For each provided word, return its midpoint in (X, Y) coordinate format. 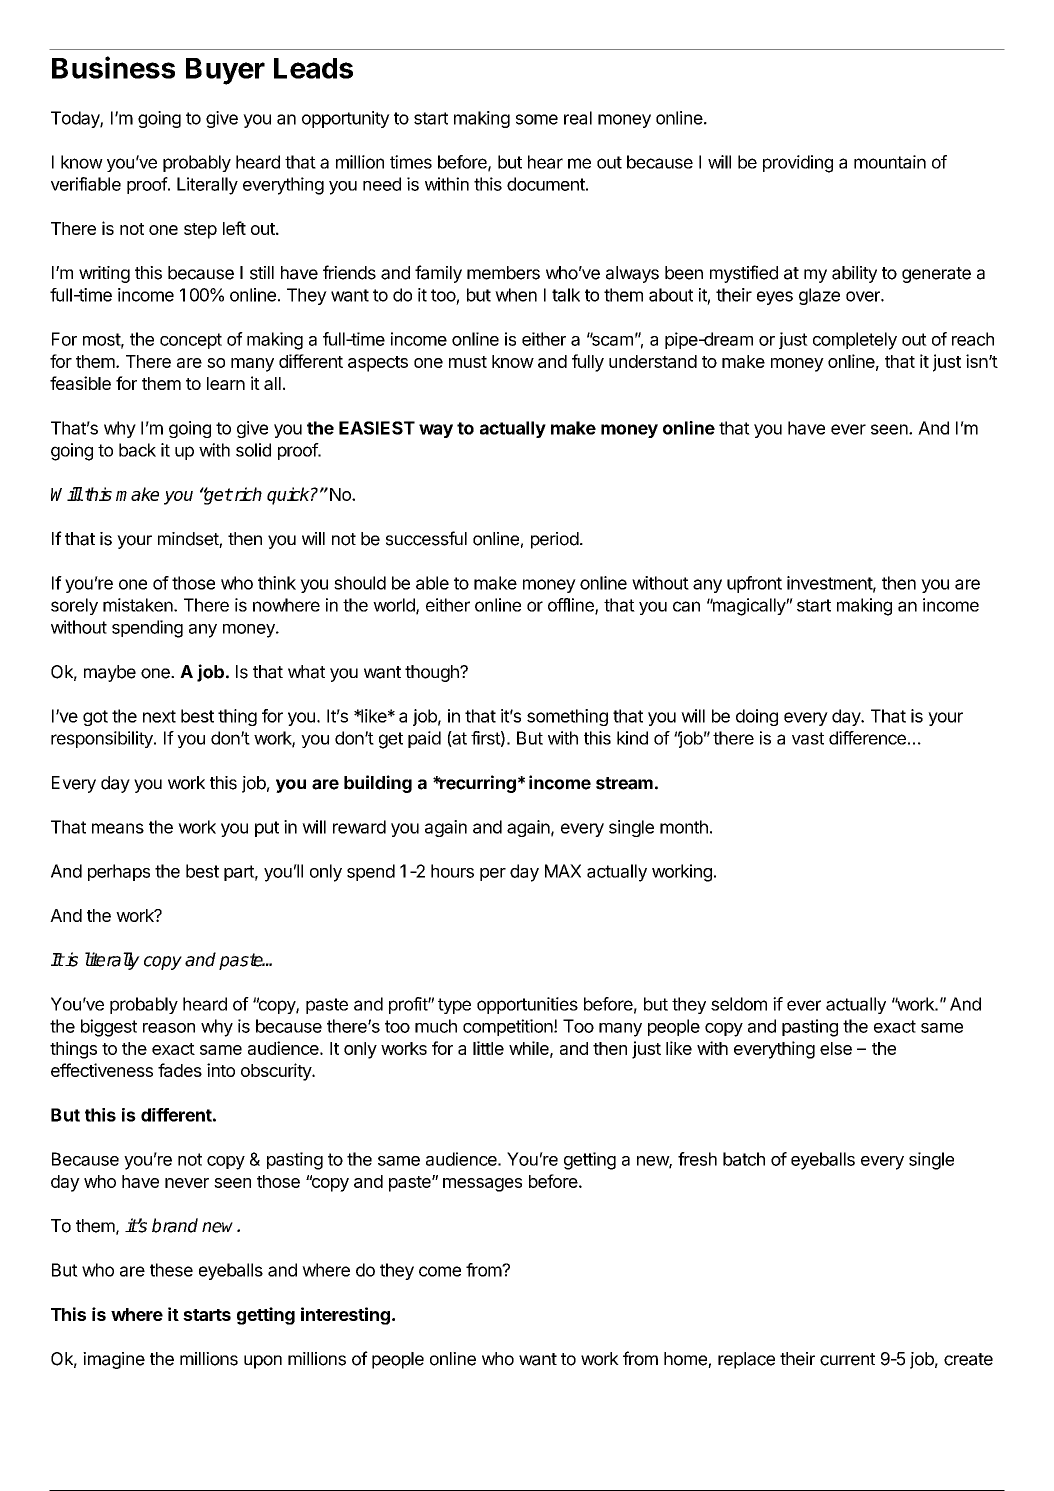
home (686, 1360)
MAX (563, 871)
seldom (739, 1004)
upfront (754, 584)
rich (247, 494)
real (578, 118)
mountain (890, 162)
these (171, 1270)
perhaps (119, 872)
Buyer (225, 71)
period (555, 540)
